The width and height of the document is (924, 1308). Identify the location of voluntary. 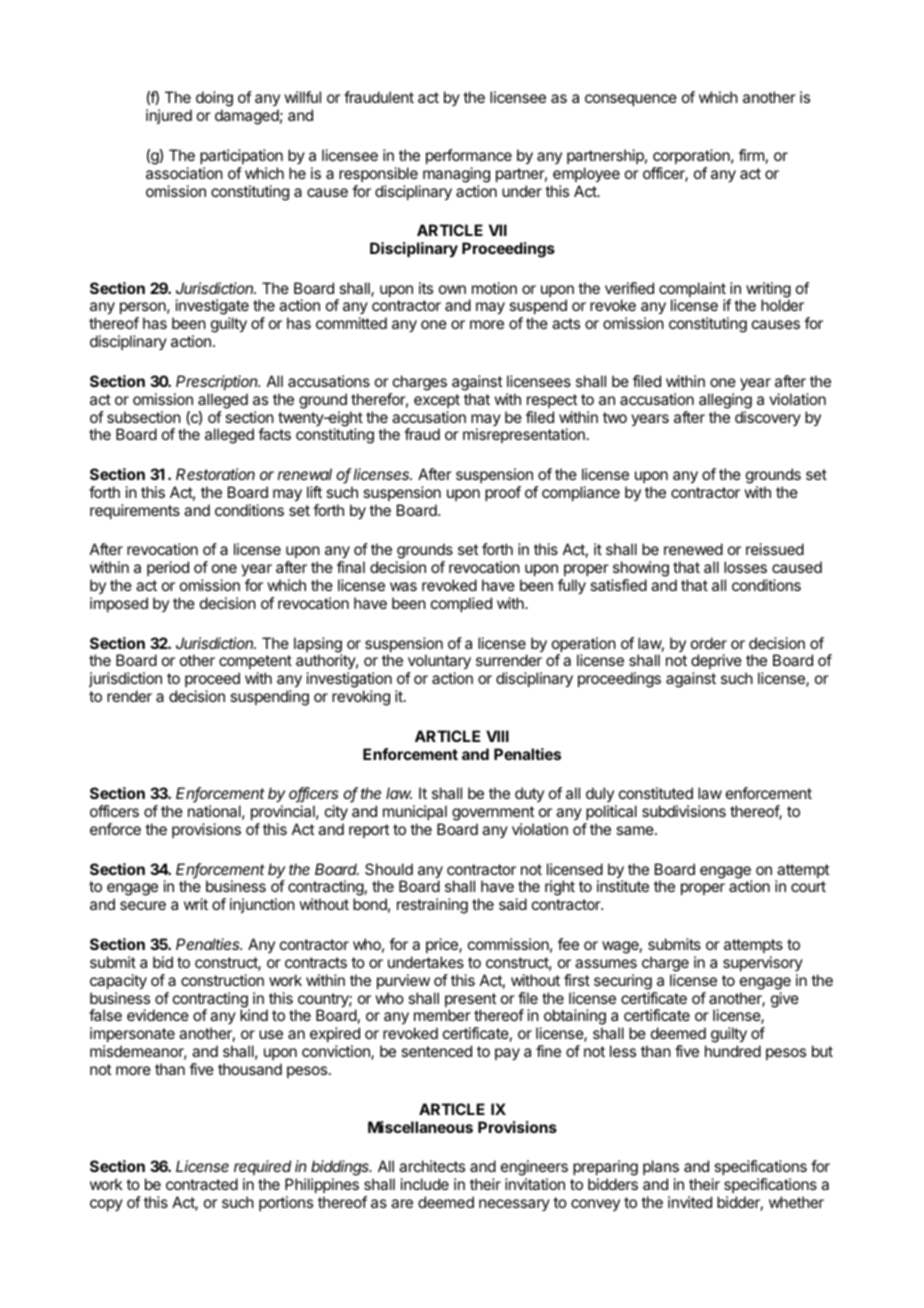
(439, 663).
